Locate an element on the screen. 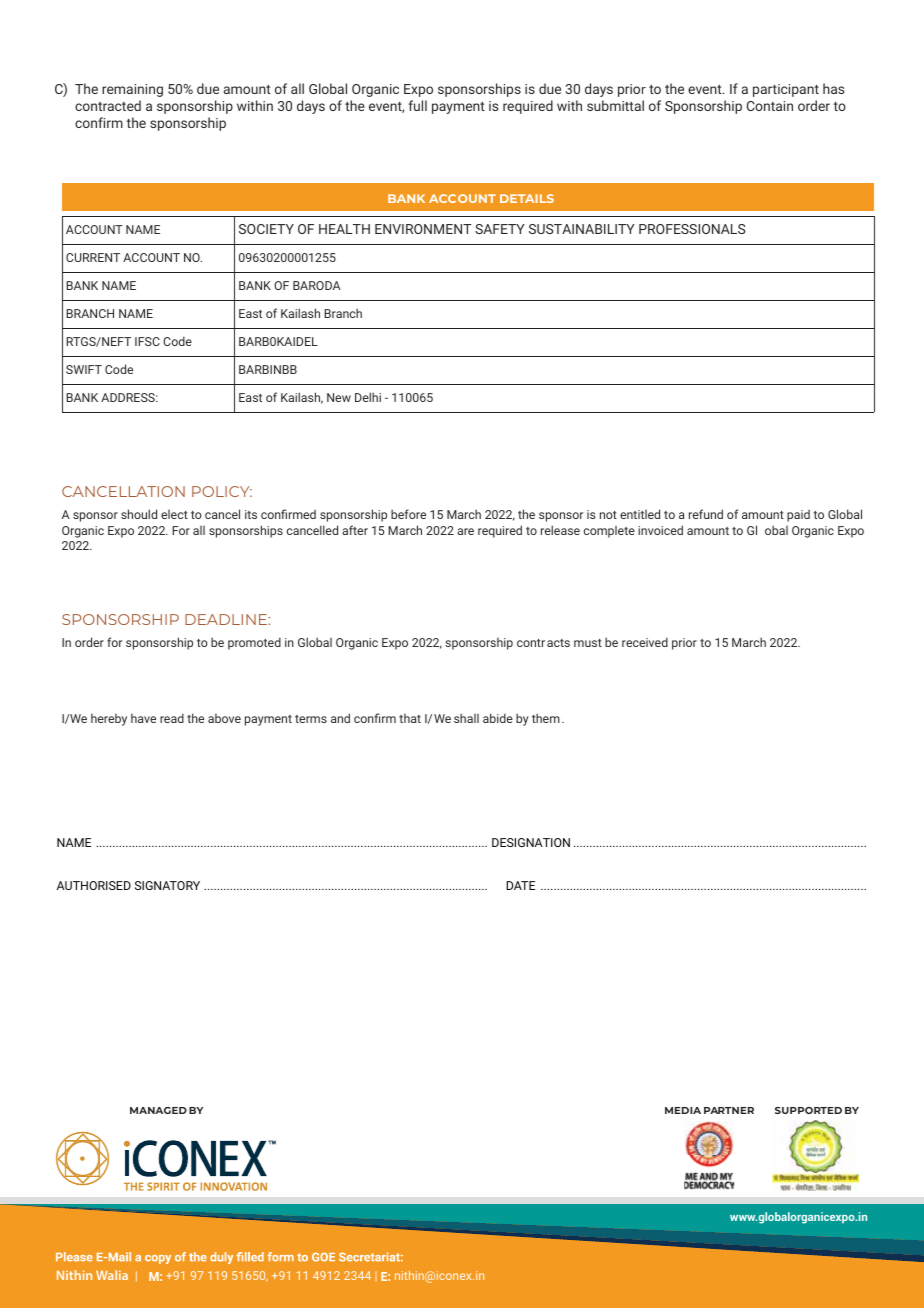  MANAGED is located at coordinates (158, 1110).
